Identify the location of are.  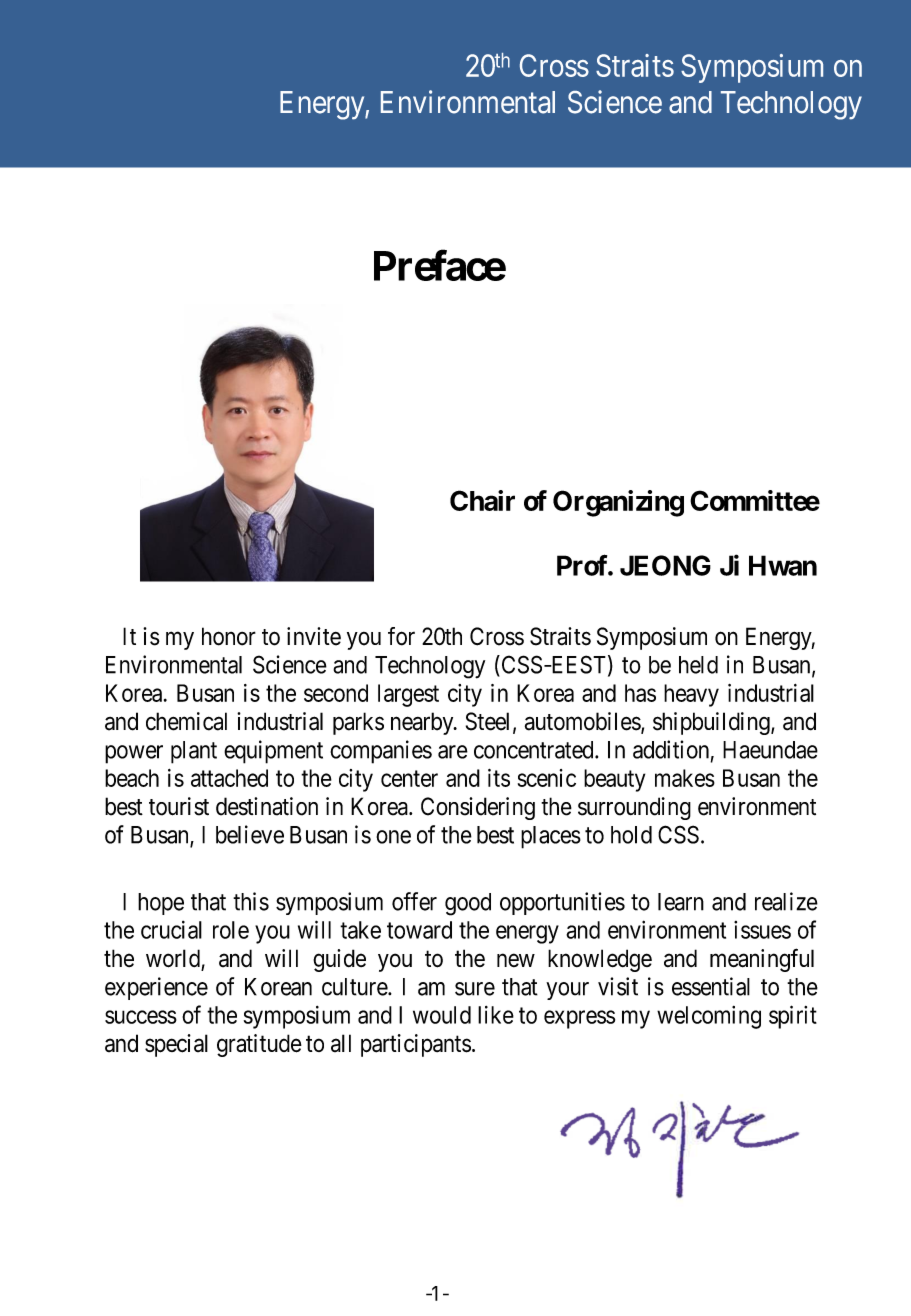
(453, 752).
